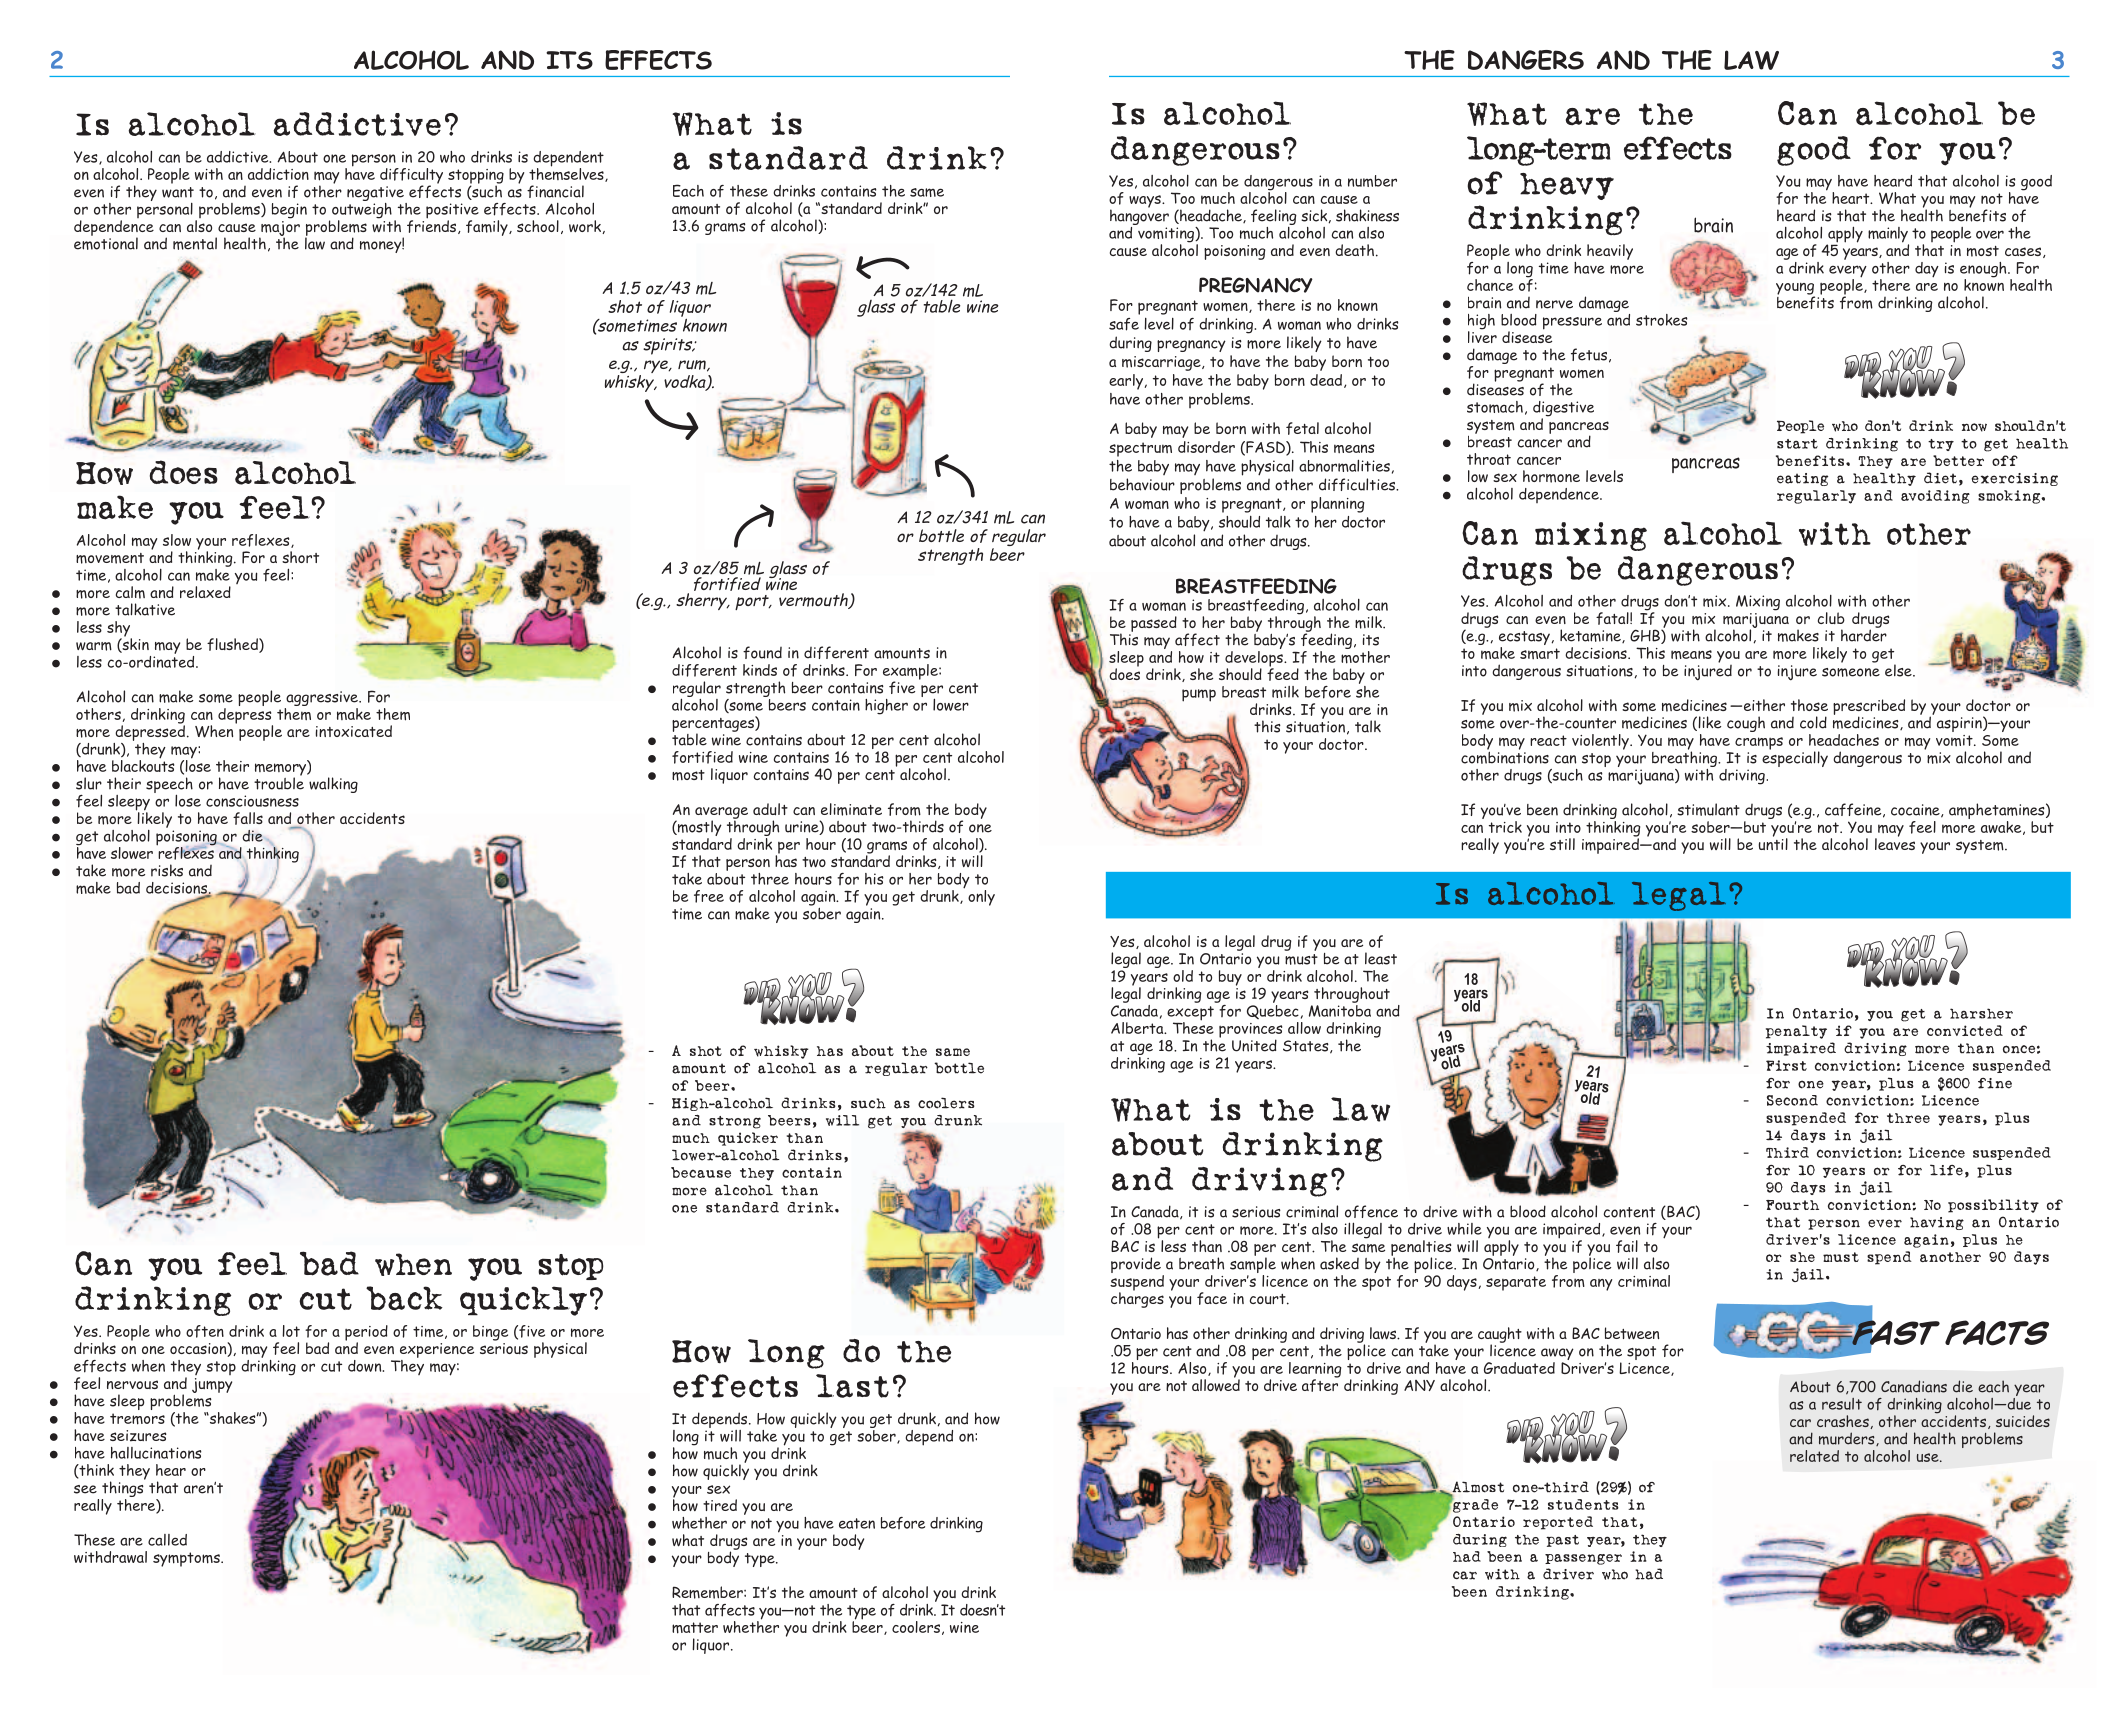 This screenshot has height=1734, width=2119. What do you see at coordinates (1146, 201) in the screenshot?
I see `ways` at bounding box center [1146, 201].
